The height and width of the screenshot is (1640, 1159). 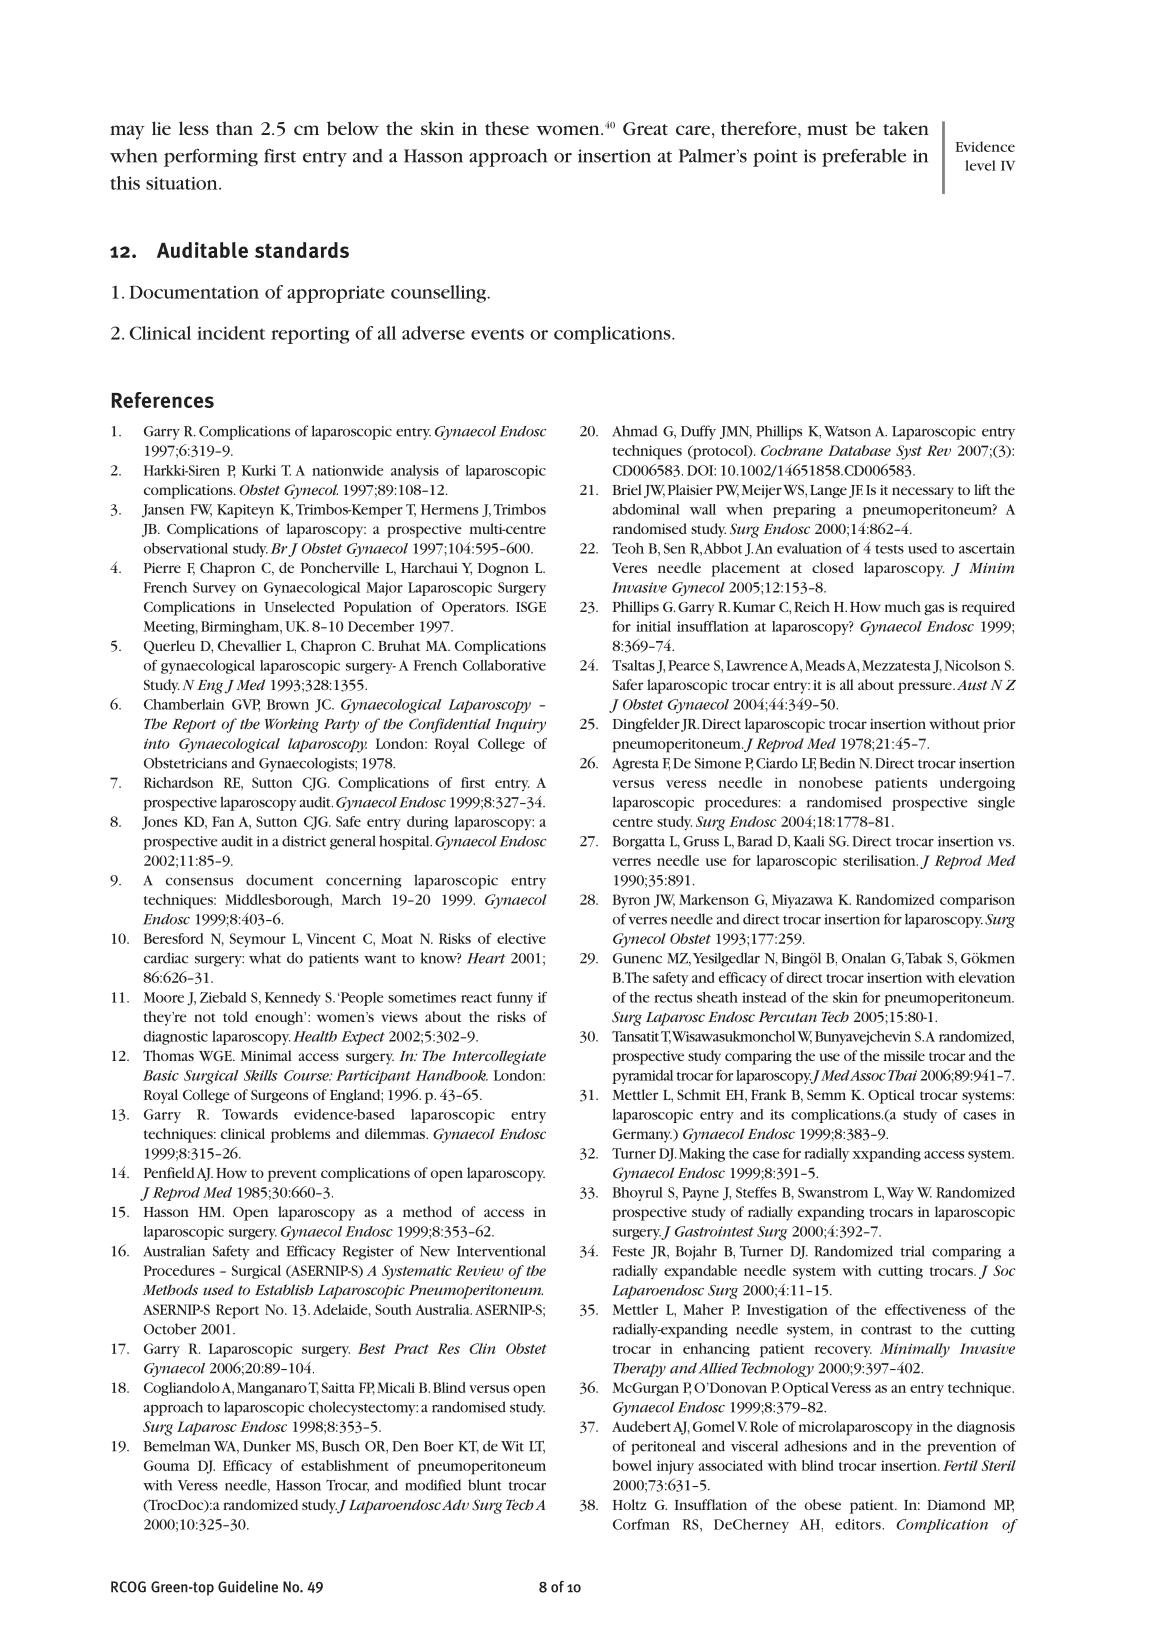 What do you see at coordinates (248, 1587) in the screenshot?
I see `Guideline` at bounding box center [248, 1587].
